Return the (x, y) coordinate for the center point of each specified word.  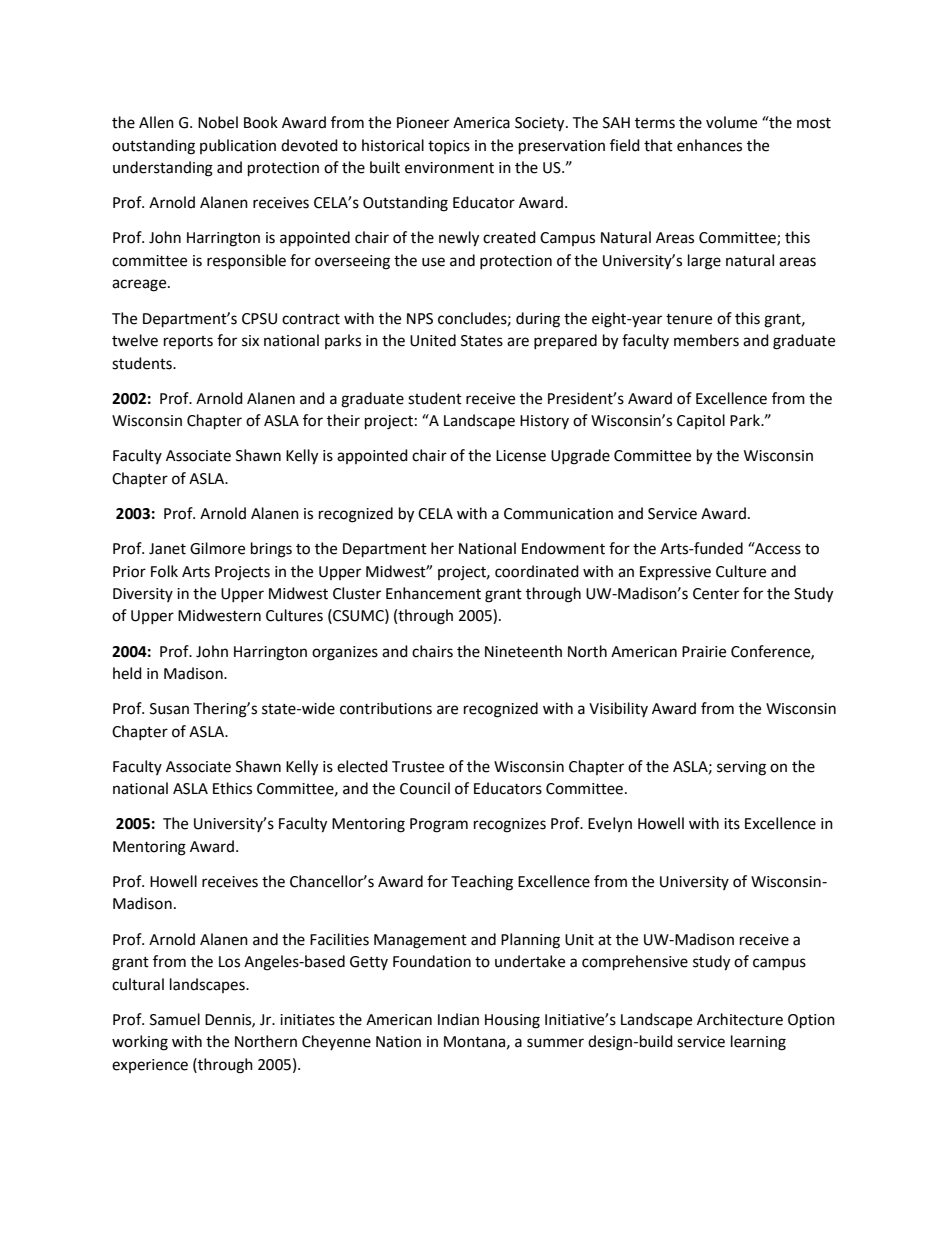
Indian (458, 1019)
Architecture (740, 1019)
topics (449, 147)
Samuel (175, 1019)
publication (238, 146)
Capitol (701, 421)
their (343, 420)
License (521, 456)
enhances (709, 145)
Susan (169, 709)
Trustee (418, 767)
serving (741, 768)
